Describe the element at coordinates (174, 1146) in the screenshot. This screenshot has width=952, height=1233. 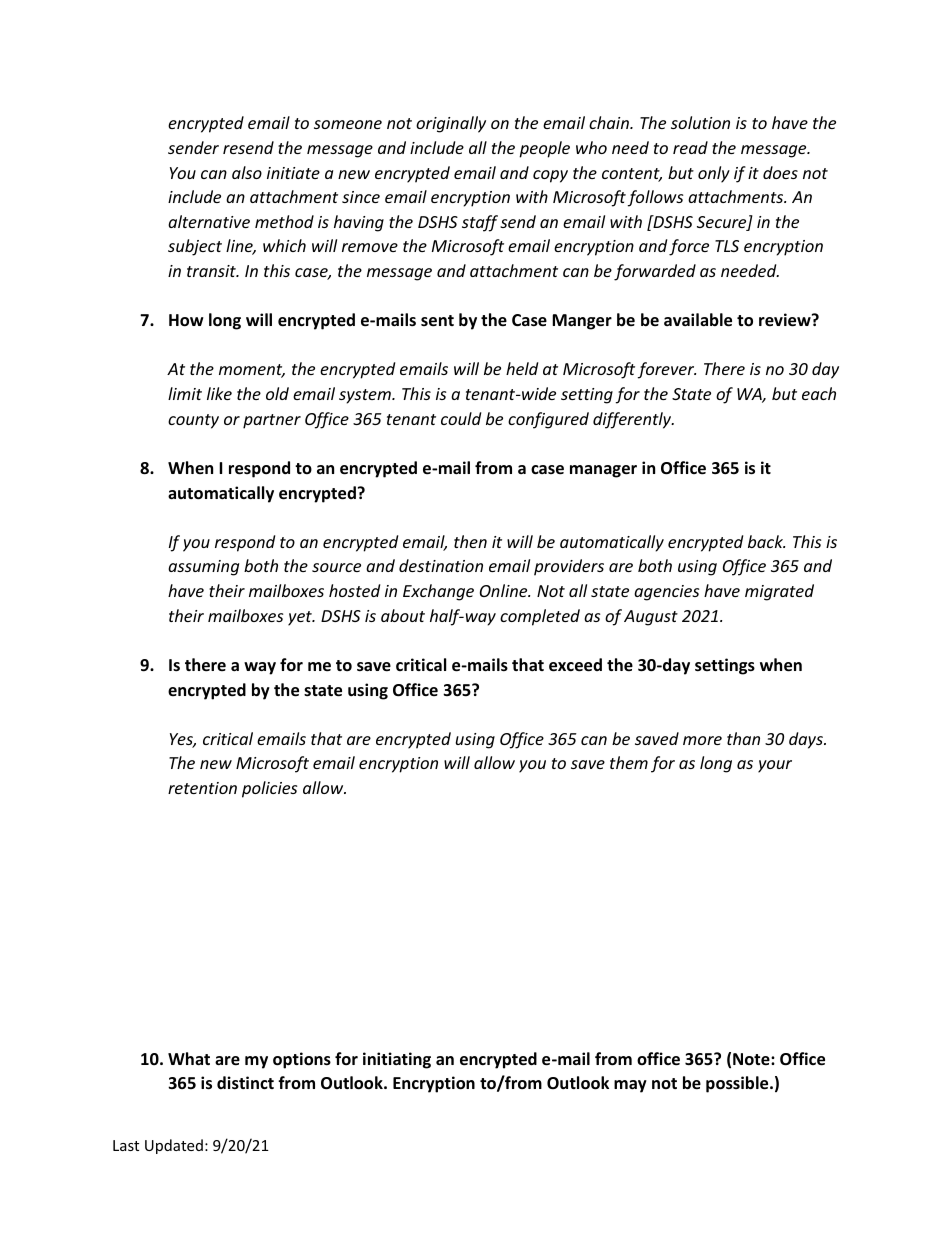
I see `Updated` at that location.
